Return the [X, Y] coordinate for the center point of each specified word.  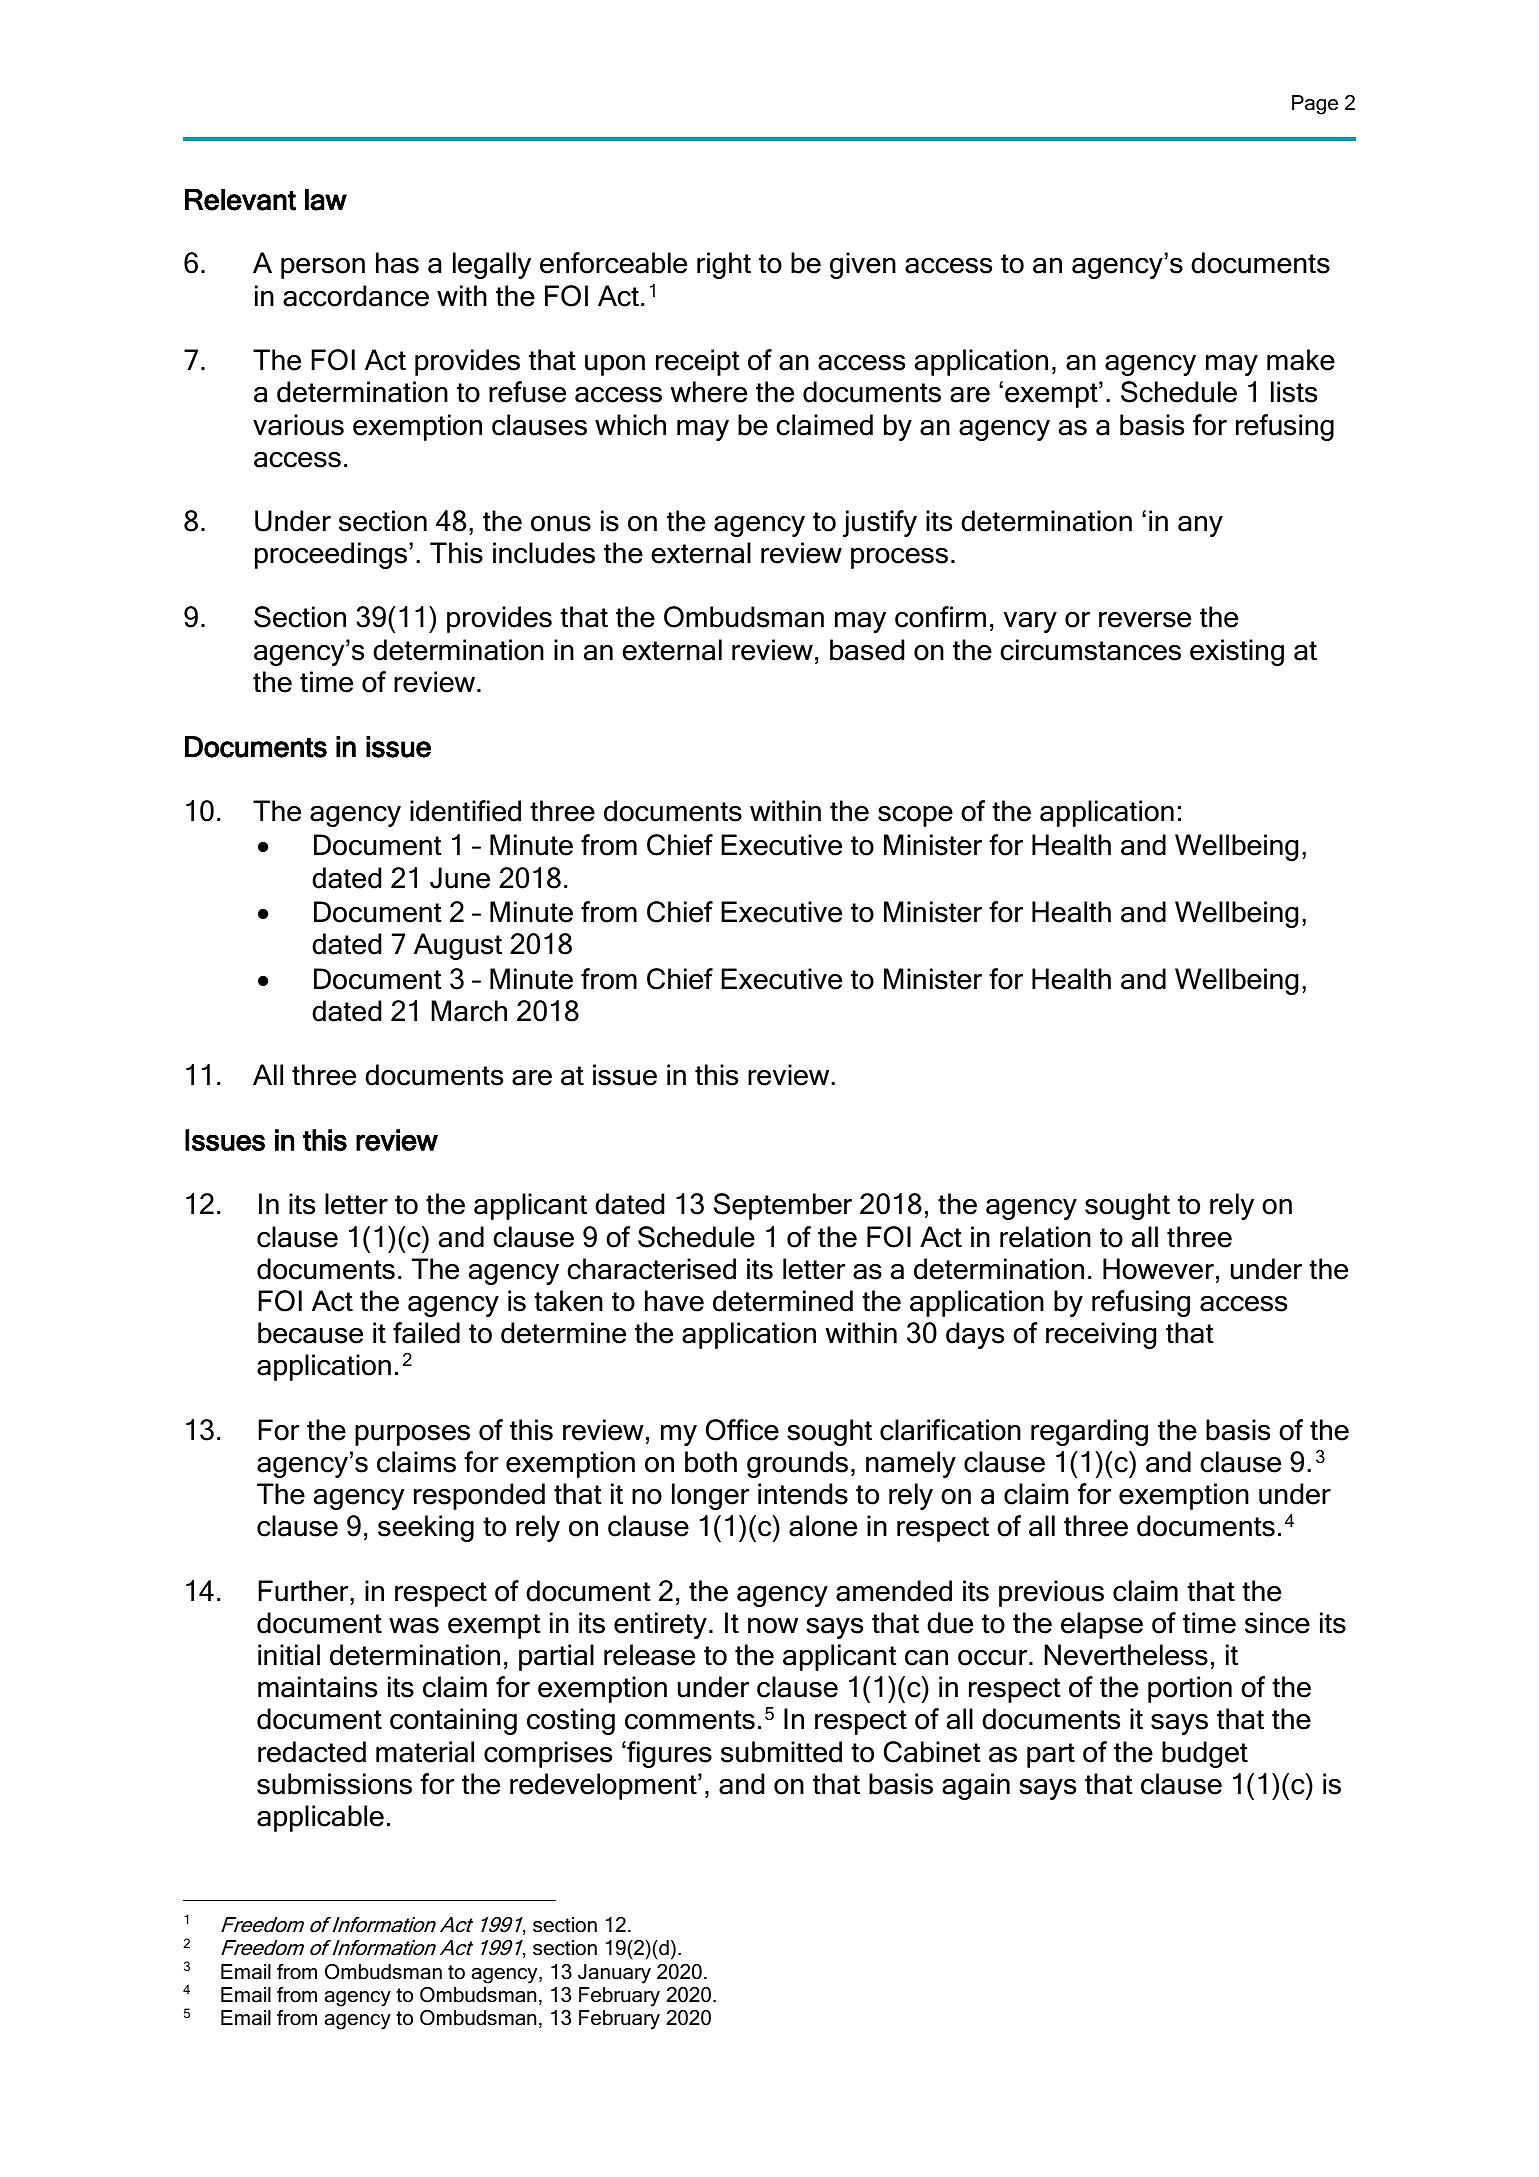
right [724, 265]
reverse [1145, 620]
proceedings [332, 555]
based [867, 650]
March [469, 1011]
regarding [1089, 1432]
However [1158, 1269]
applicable [320, 1818]
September [783, 1206]
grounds [797, 1464]
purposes [412, 1435]
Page [1315, 105]
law [326, 200]
